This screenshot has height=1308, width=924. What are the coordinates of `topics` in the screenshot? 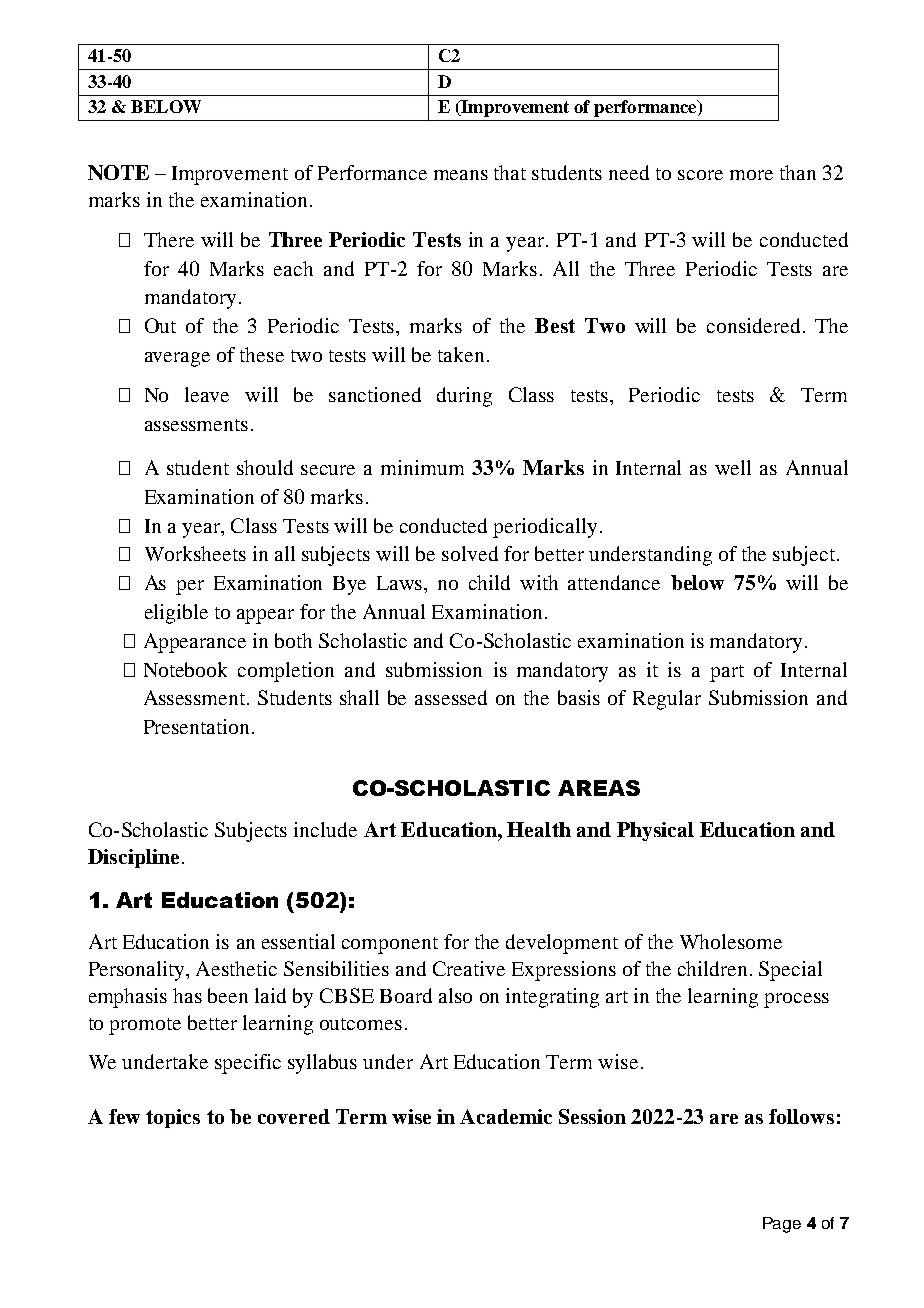 It's located at (173, 1118).
